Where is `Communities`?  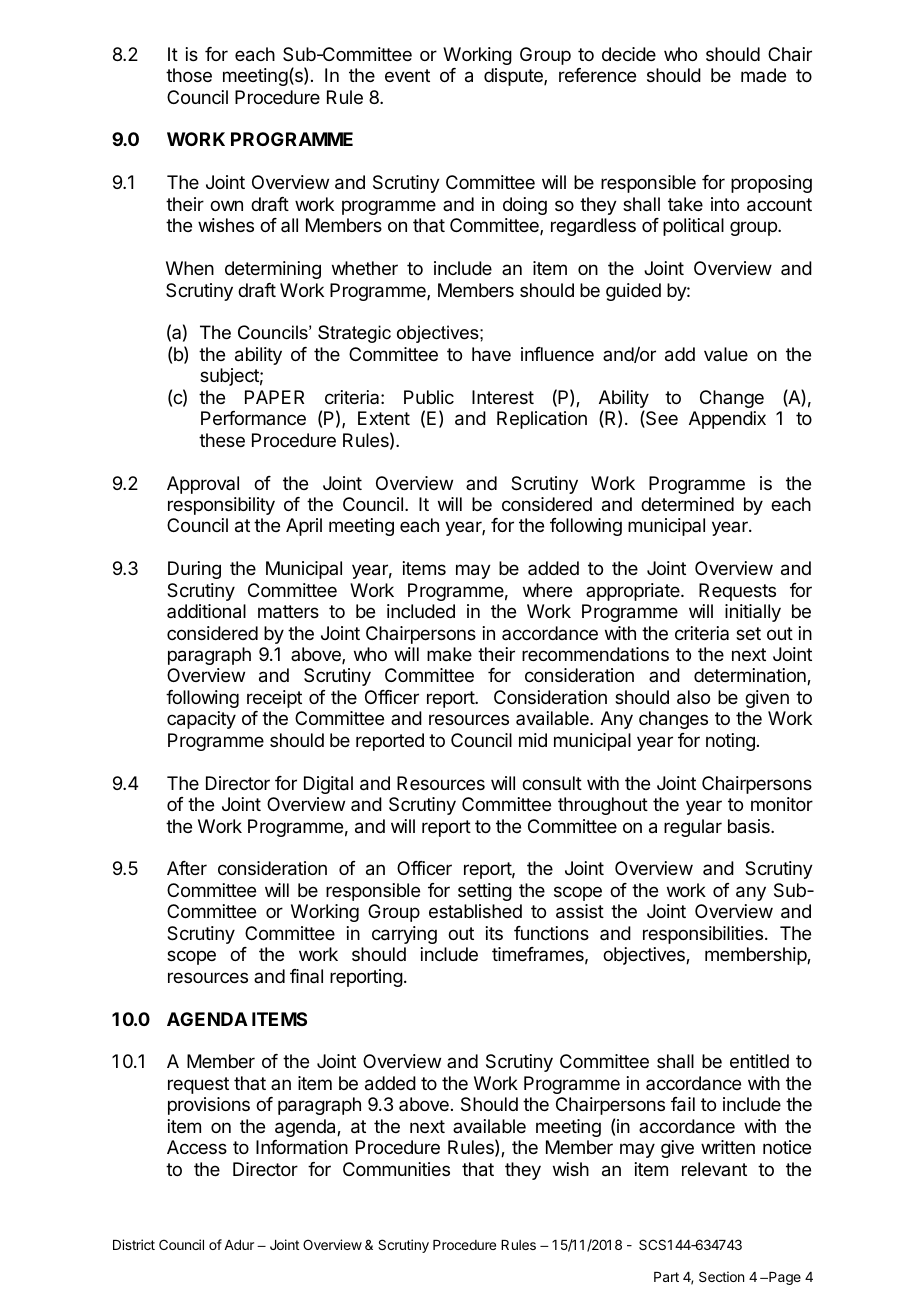 Communities is located at coordinates (396, 1169).
